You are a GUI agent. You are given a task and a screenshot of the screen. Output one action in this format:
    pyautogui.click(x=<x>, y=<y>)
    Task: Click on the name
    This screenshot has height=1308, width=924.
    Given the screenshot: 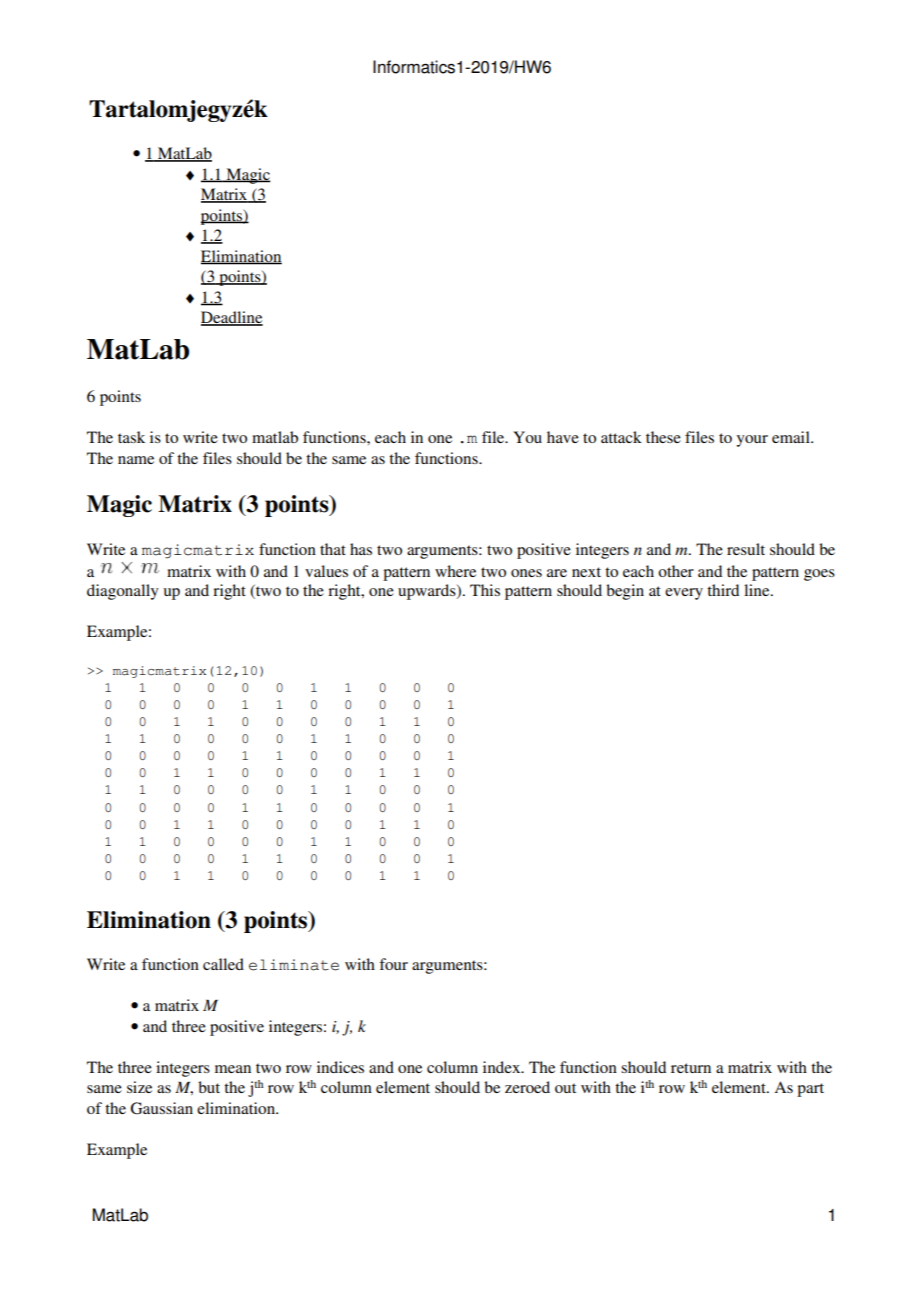 What is the action you would take?
    pyautogui.click(x=136, y=460)
